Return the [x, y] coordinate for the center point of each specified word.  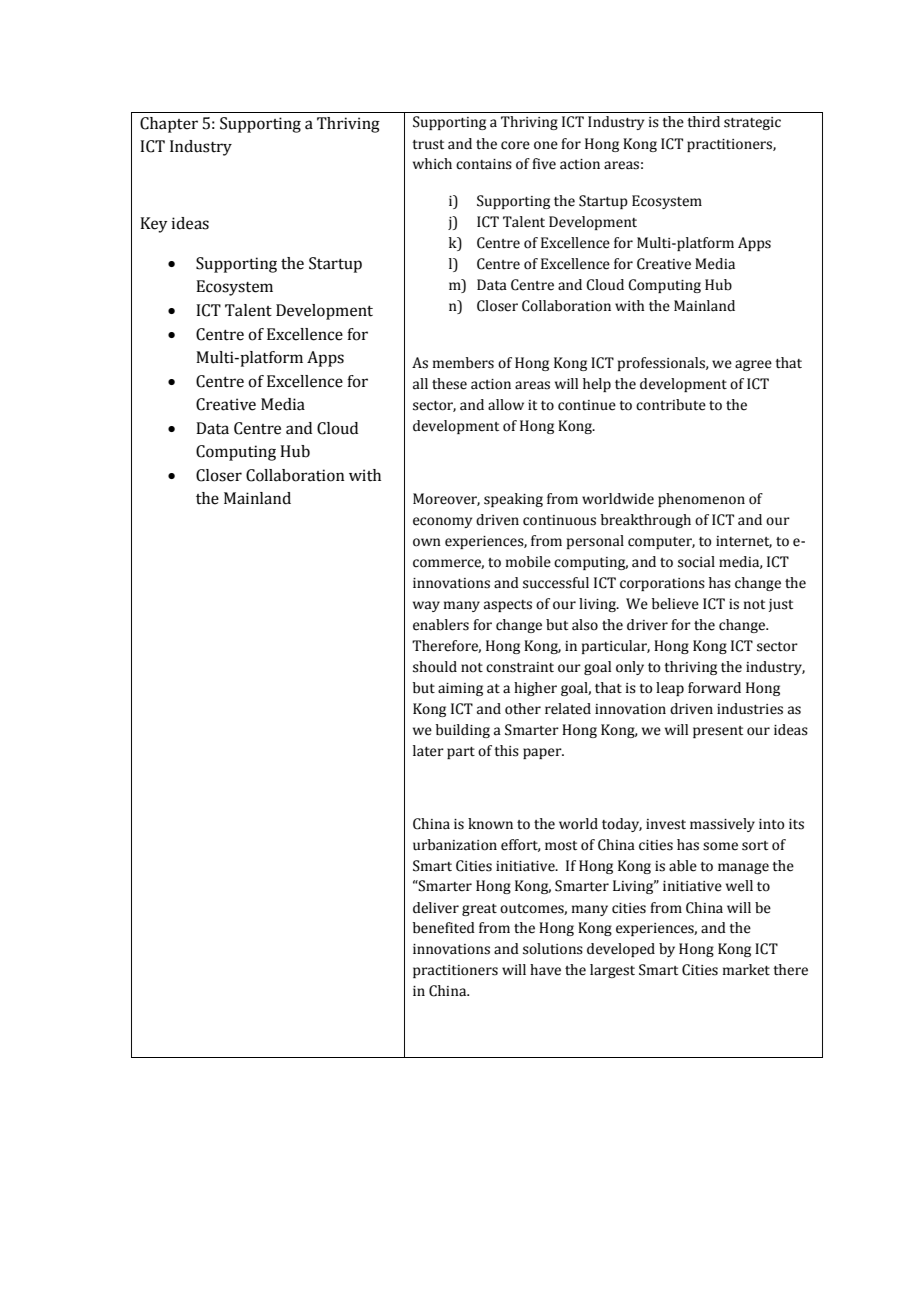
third [703, 122]
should [435, 667]
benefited [444, 928]
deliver [436, 908]
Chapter [169, 125]
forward [714, 688]
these [449, 384]
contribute [671, 405]
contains [484, 164]
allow [506, 405]
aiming [460, 689]
